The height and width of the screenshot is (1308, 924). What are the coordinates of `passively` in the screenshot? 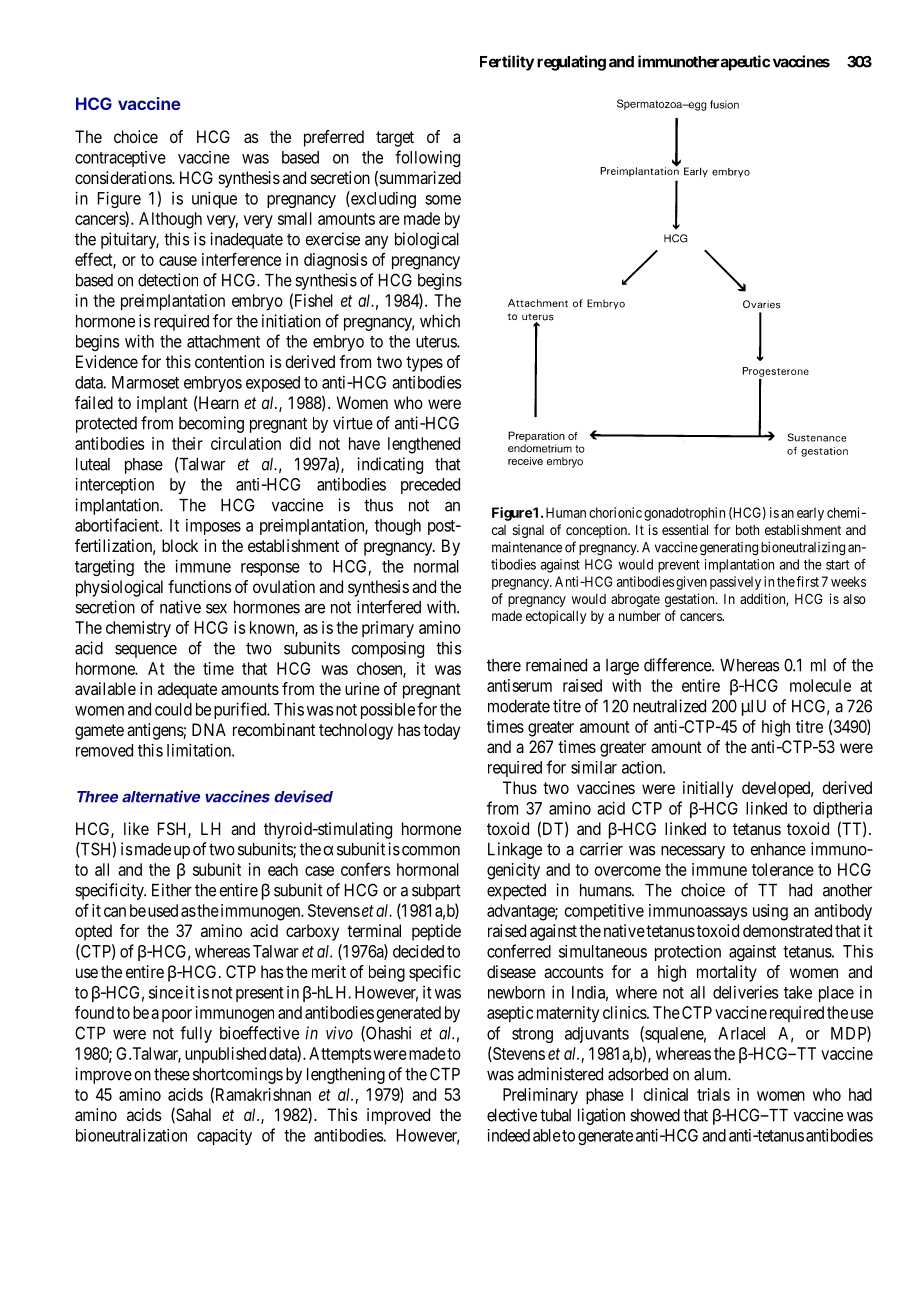 It's located at (735, 583).
